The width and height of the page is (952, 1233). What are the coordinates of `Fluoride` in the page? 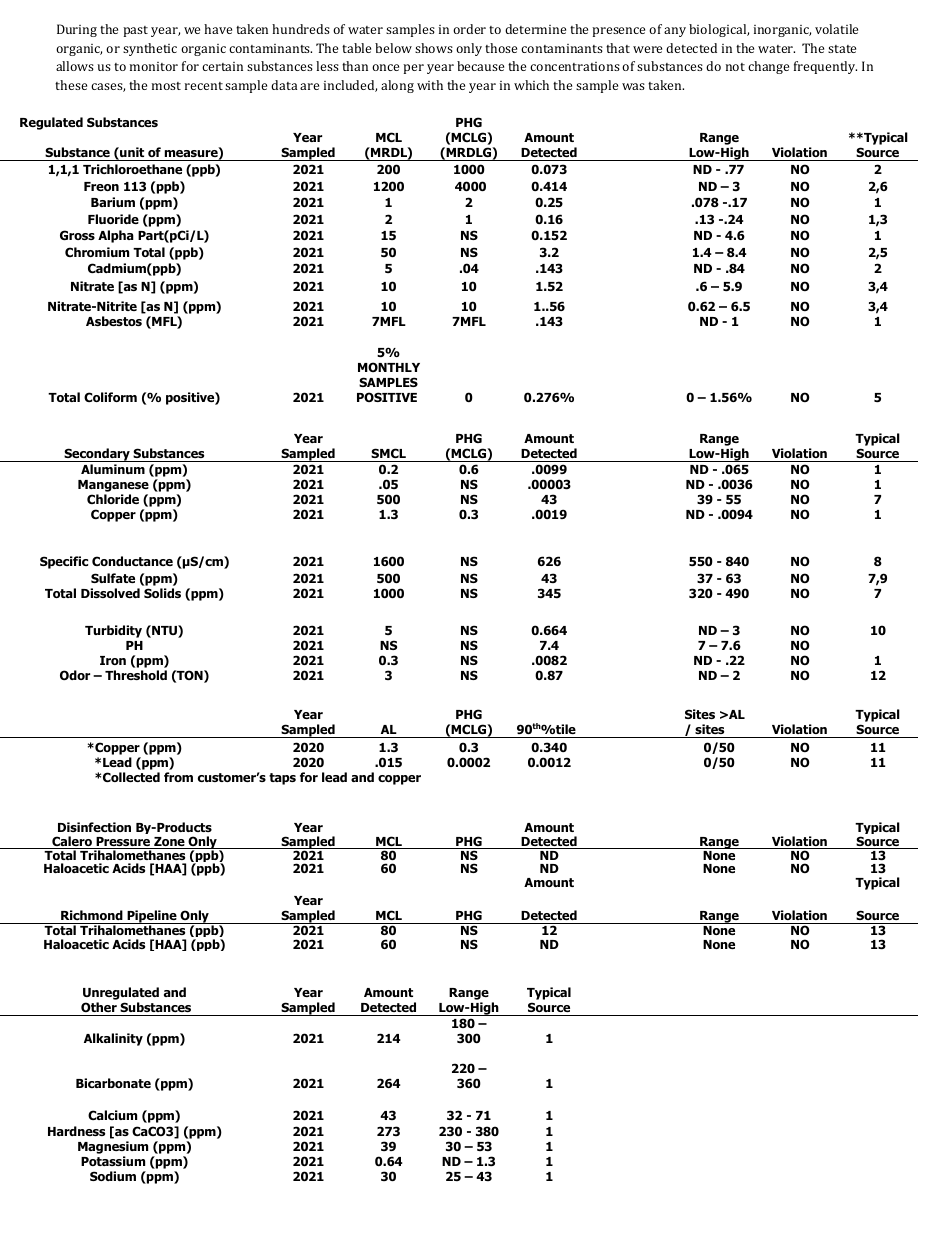 It's located at (113, 219).
